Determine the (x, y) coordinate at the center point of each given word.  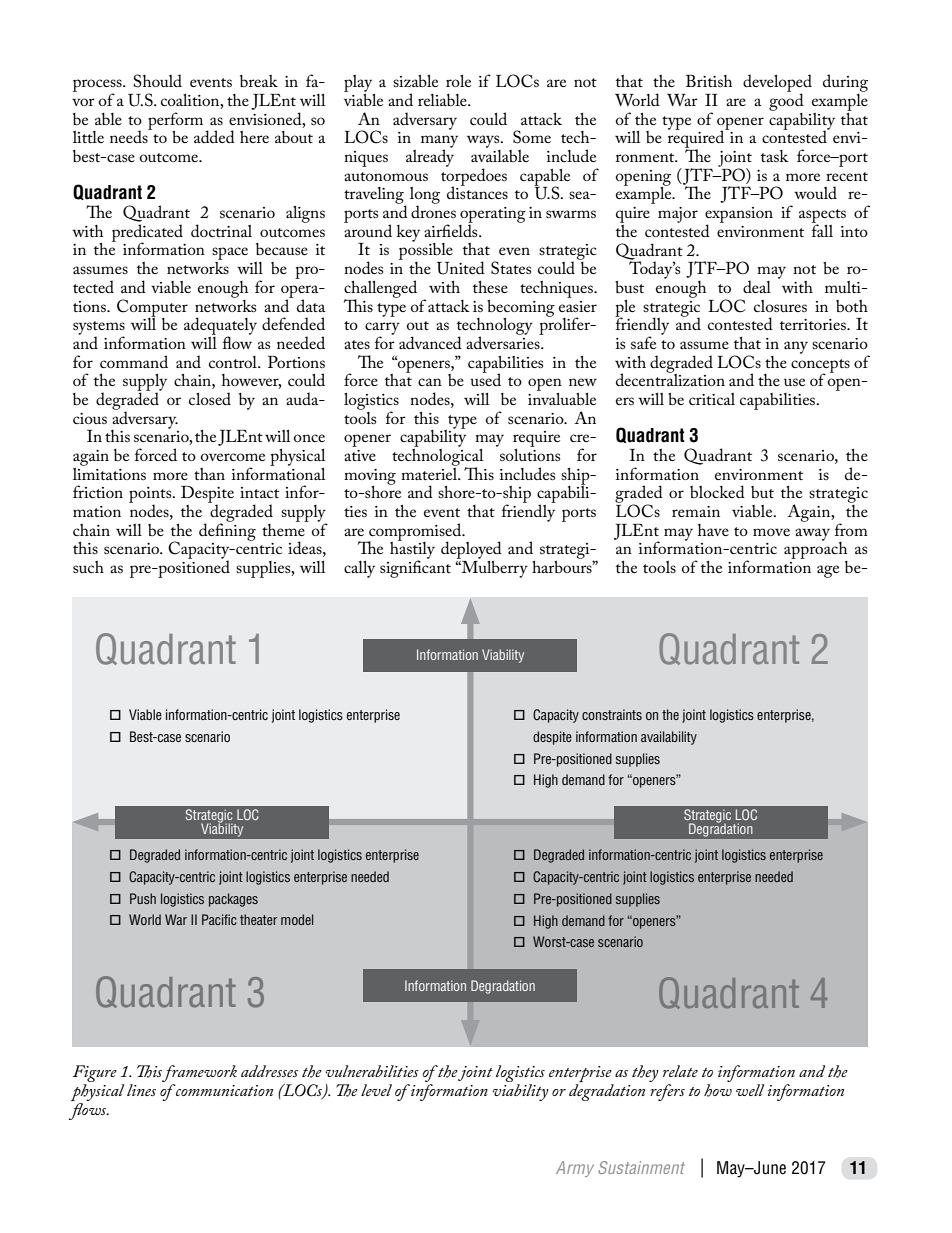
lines (141, 1090)
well (750, 1090)
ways (484, 141)
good (786, 101)
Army (575, 1169)
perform (177, 122)
